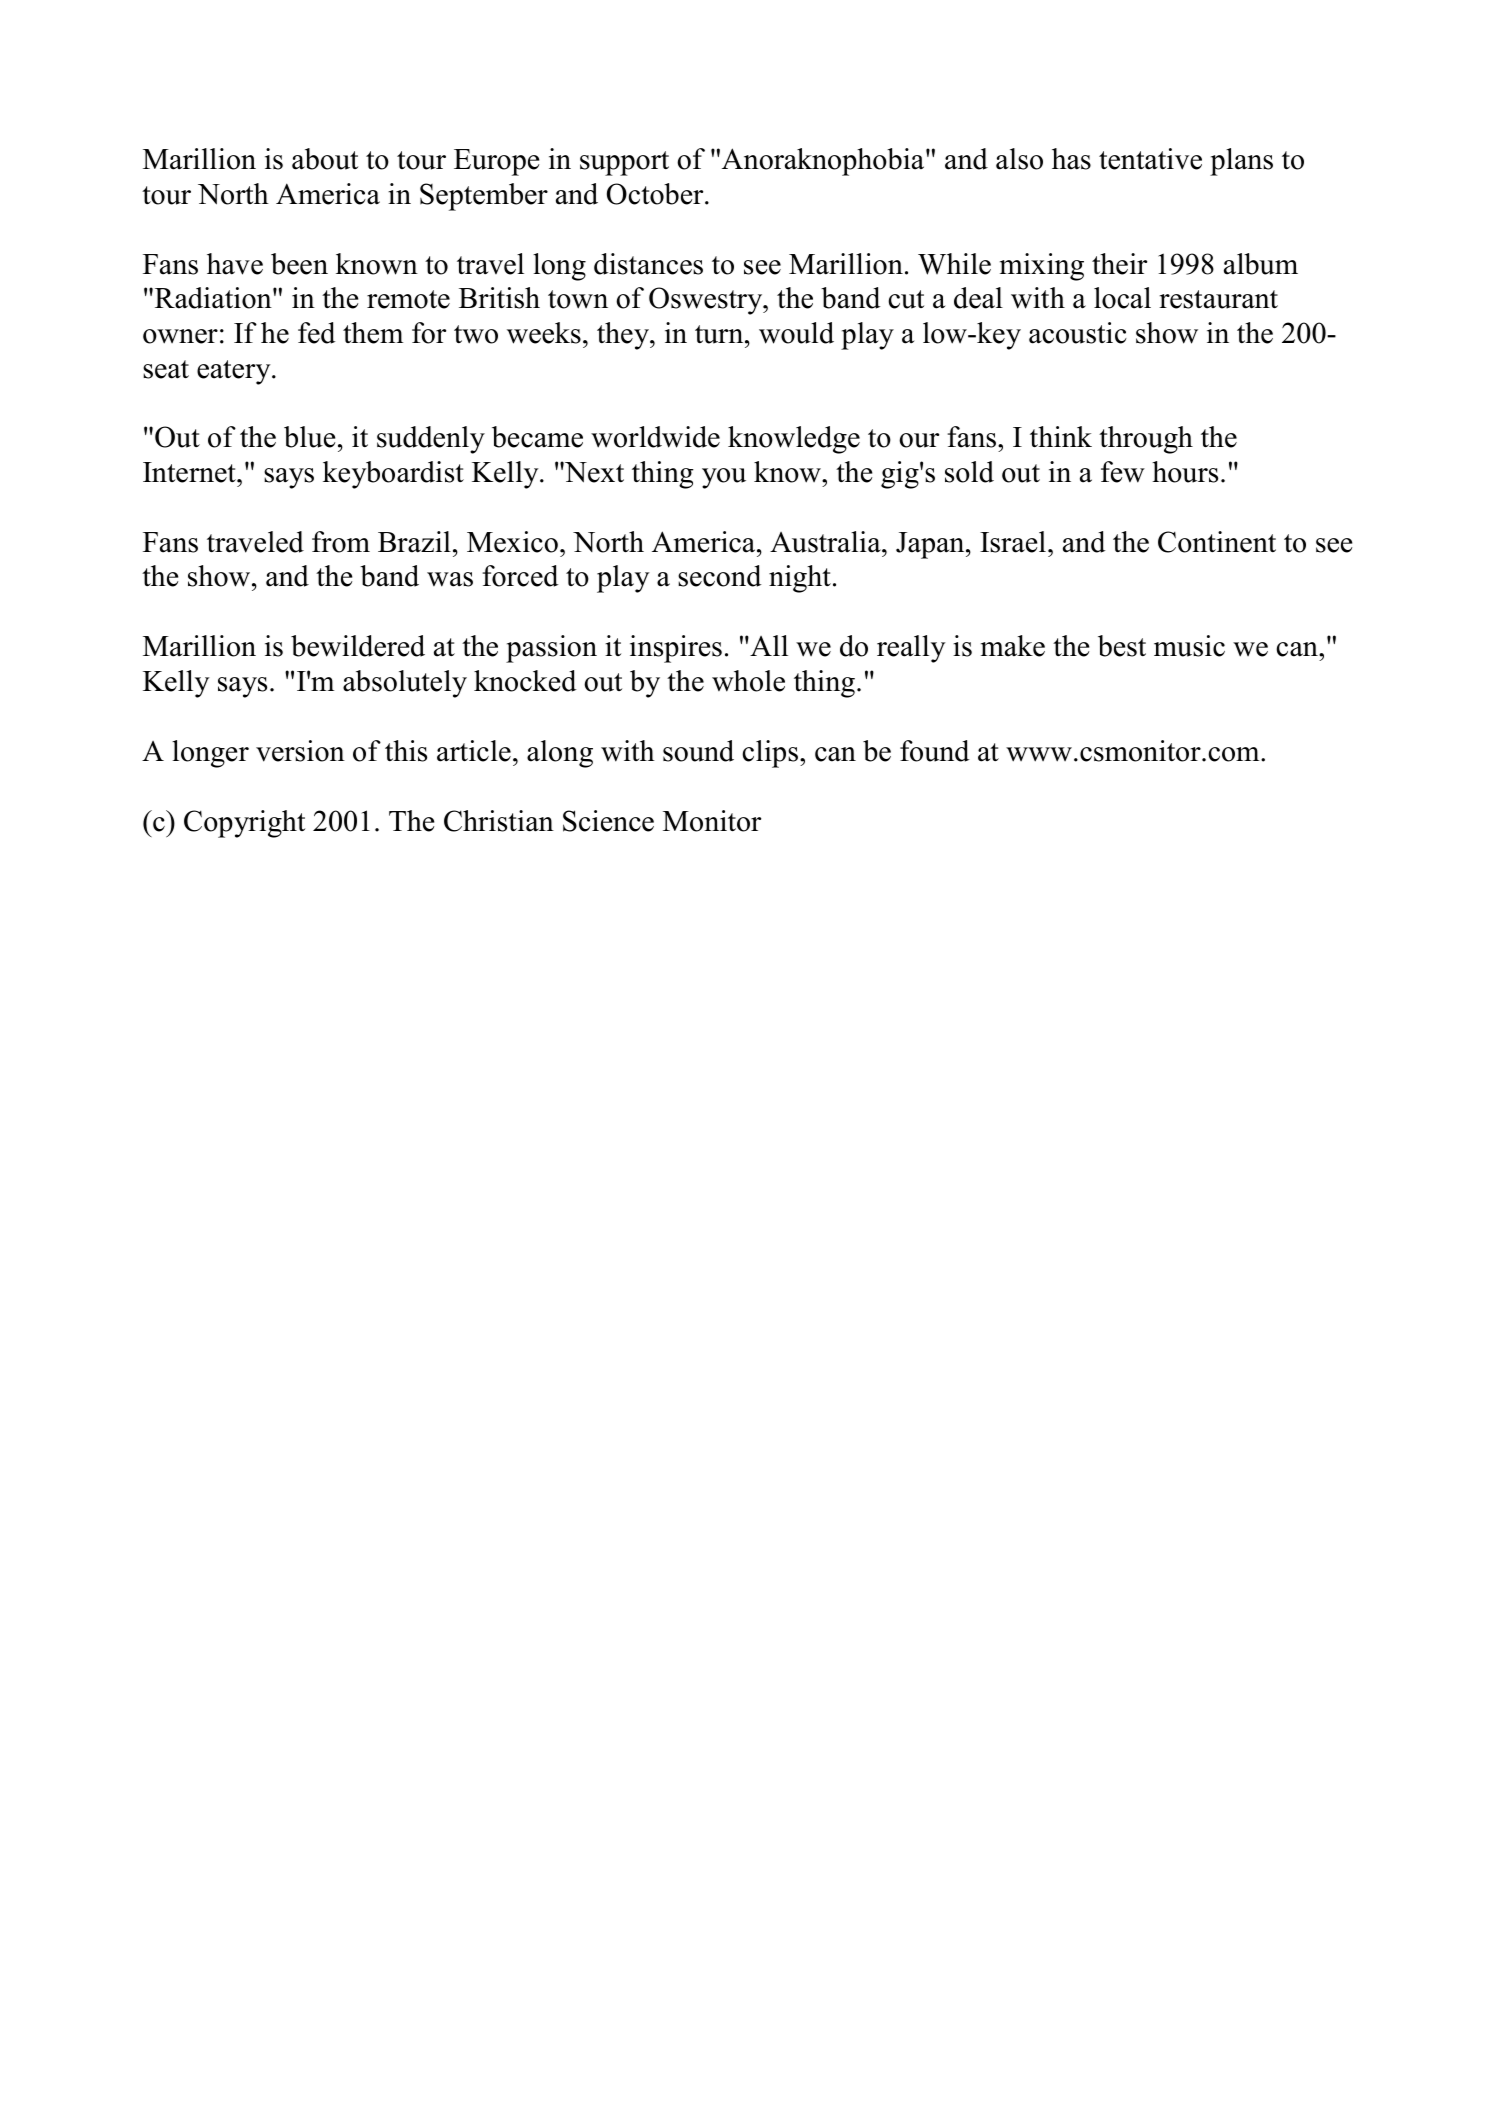 The width and height of the page is (1496, 2115). I want to click on Copyright, so click(244, 824).
